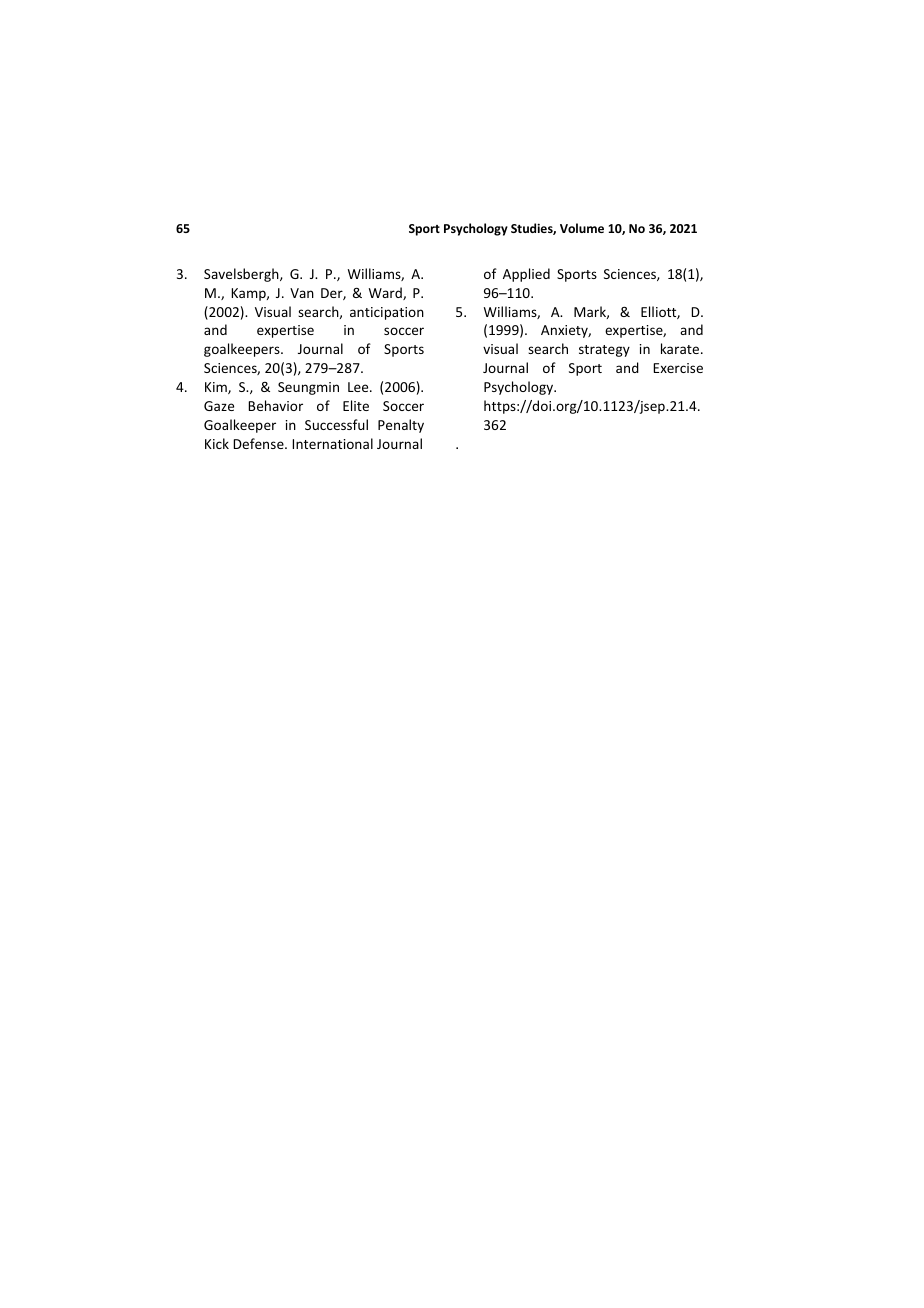 This screenshot has height=1308, width=924. I want to click on Successful, so click(336, 424).
